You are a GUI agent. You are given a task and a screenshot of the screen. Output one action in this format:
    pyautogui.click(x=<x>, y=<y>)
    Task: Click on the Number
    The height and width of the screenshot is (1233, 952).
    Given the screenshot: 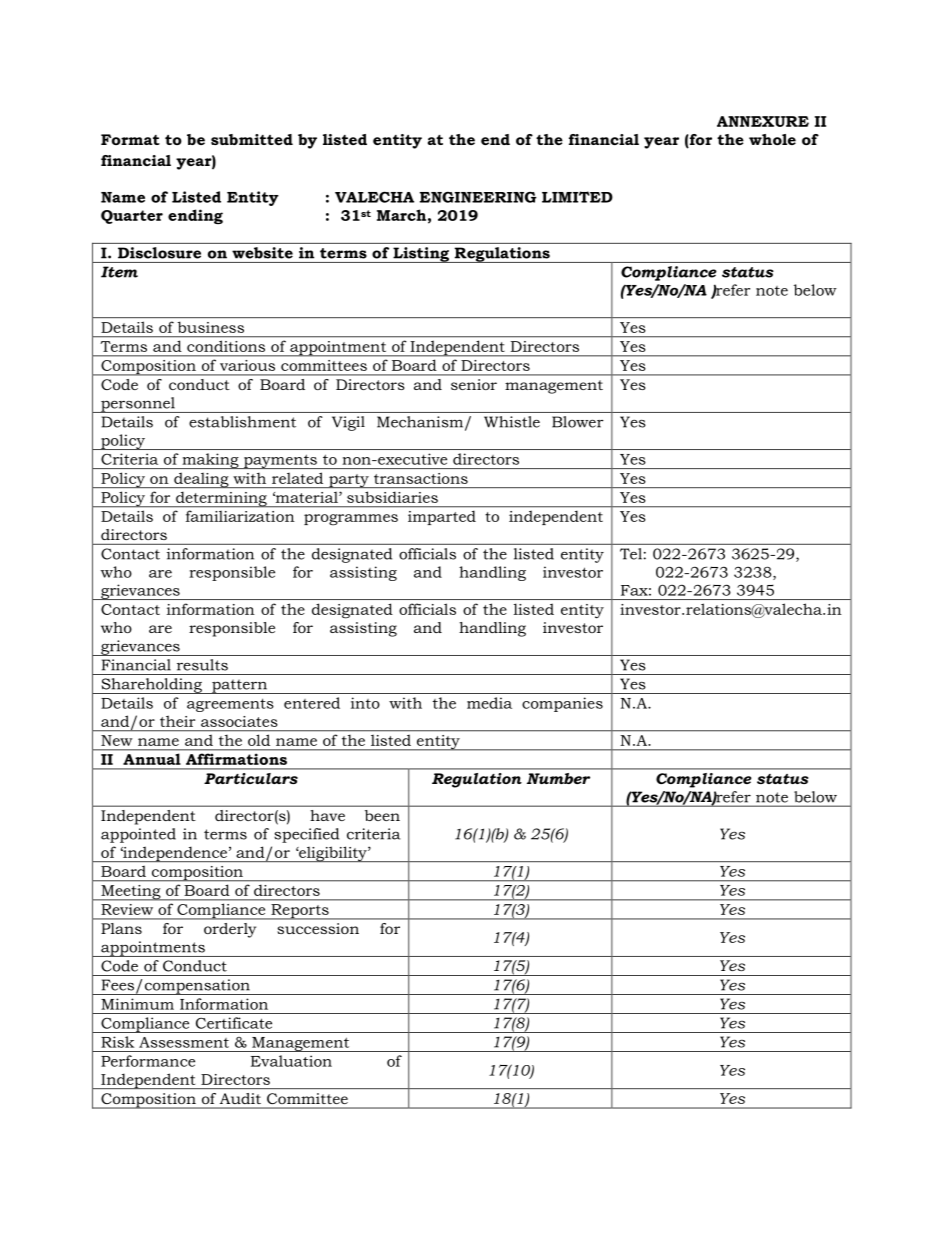 What is the action you would take?
    pyautogui.click(x=558, y=778)
